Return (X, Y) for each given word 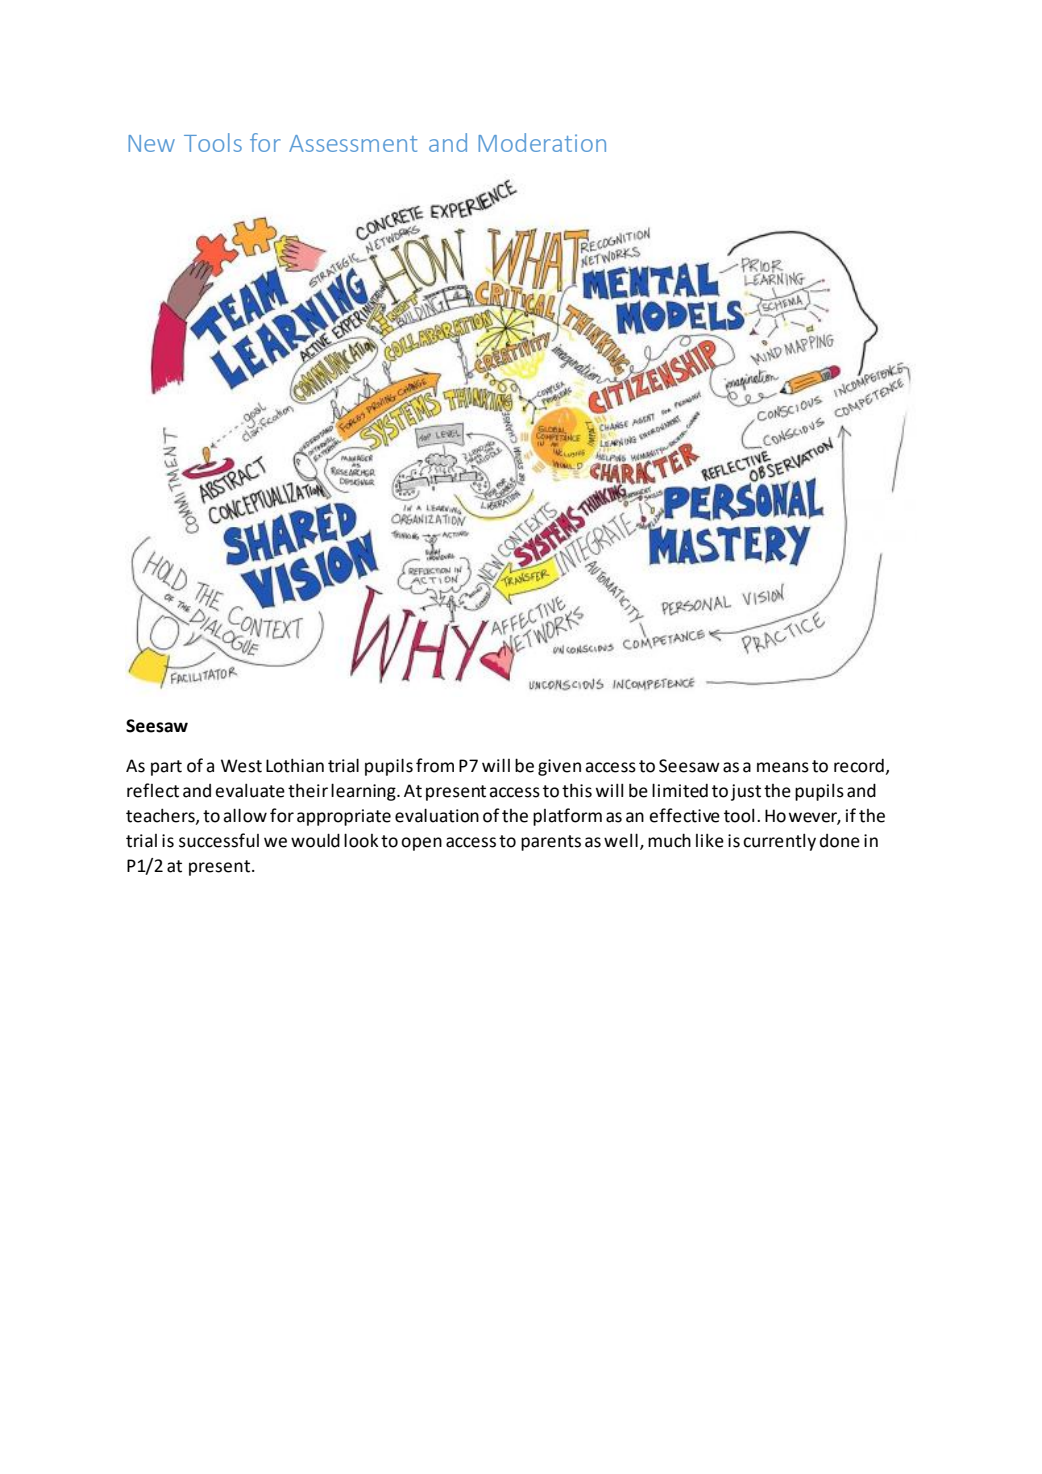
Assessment (353, 143)
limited (680, 790)
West (241, 766)
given (559, 767)
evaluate (250, 790)
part (166, 768)
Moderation (542, 142)
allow (245, 815)
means (783, 767)
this (577, 790)
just (746, 792)
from (435, 765)
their (308, 790)
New (151, 143)
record (860, 766)
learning (364, 792)
